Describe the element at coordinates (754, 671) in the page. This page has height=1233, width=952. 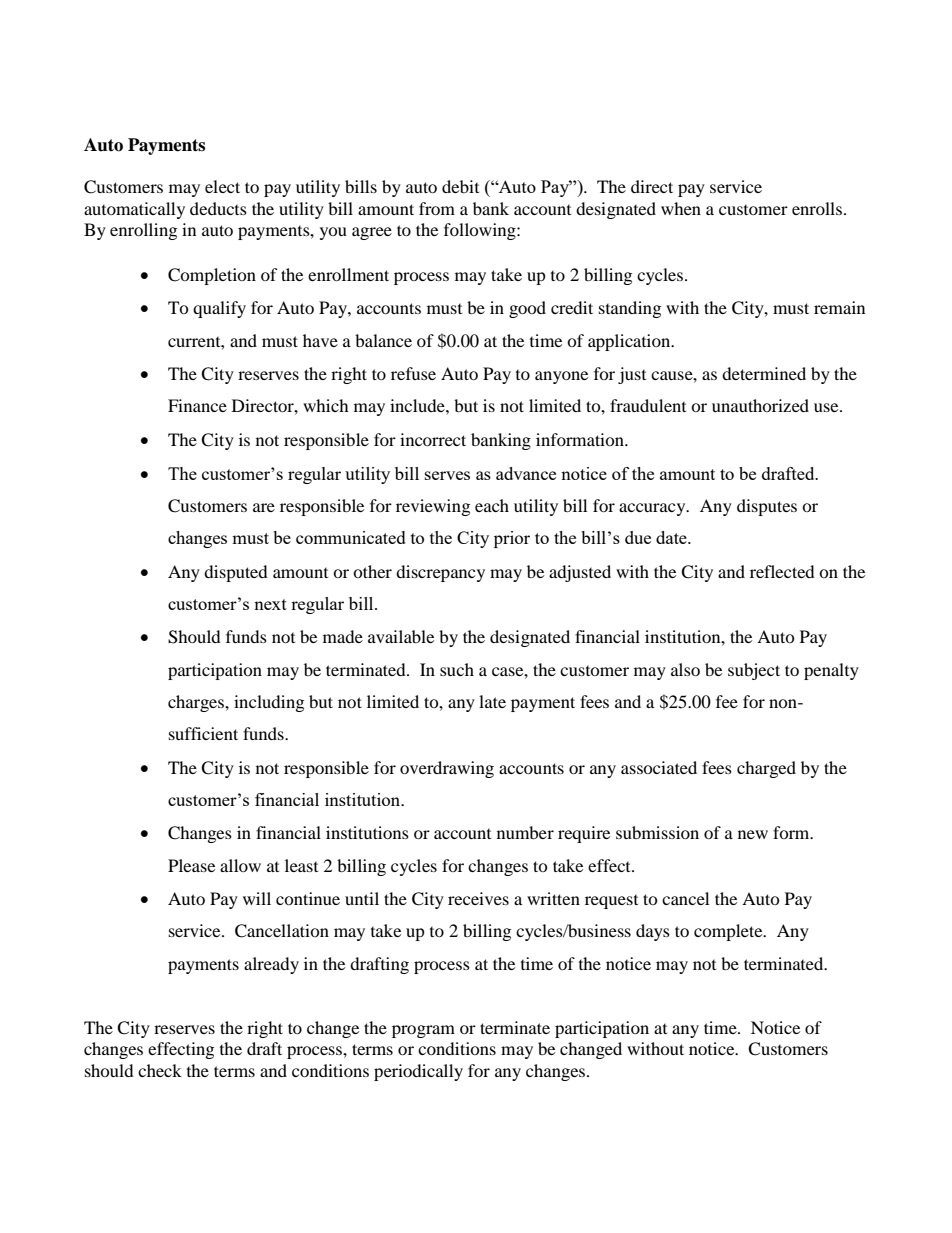
I see `subject` at that location.
